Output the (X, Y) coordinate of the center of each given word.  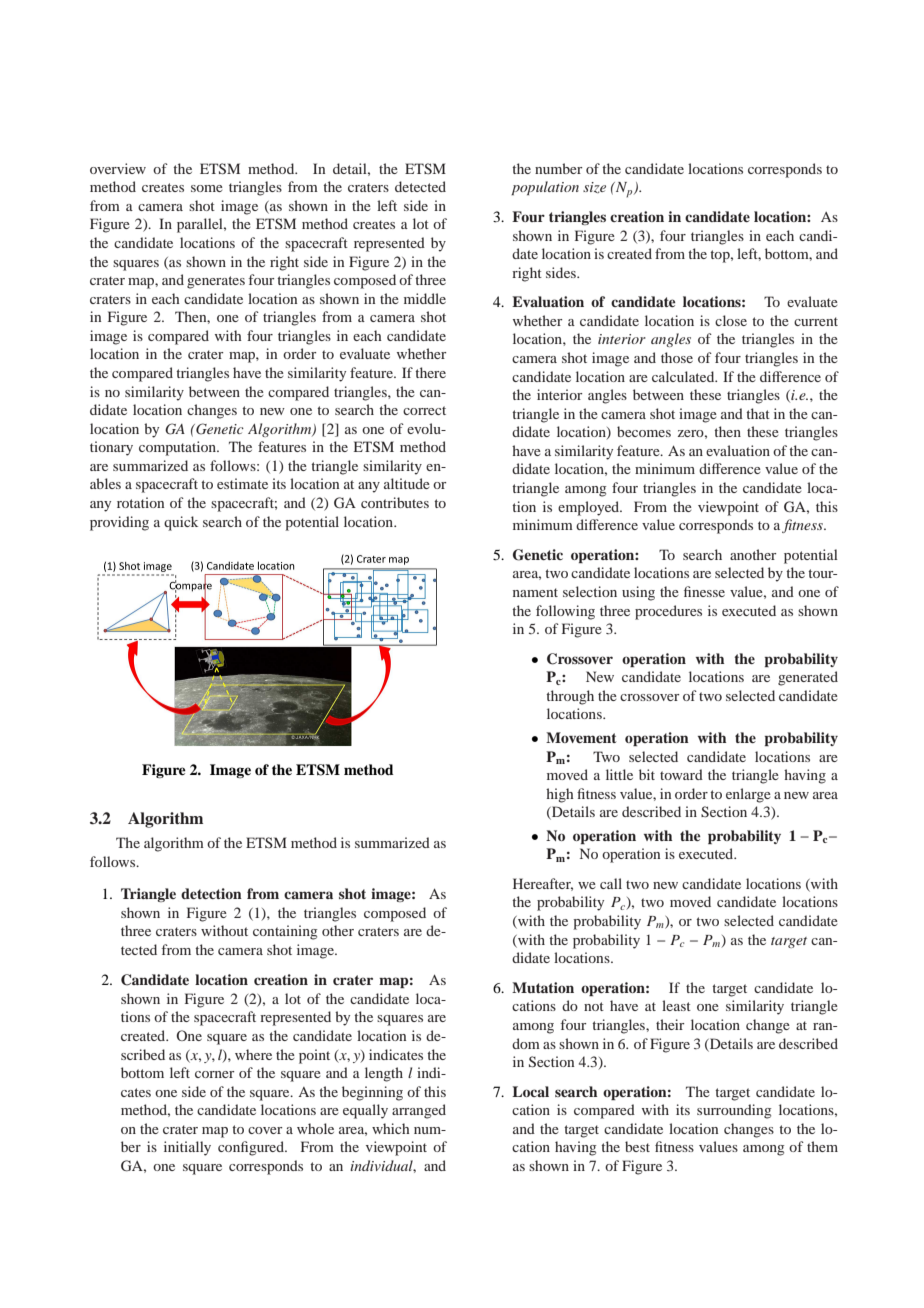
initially (187, 1148)
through (570, 697)
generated (808, 678)
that (758, 413)
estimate (242, 483)
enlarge (748, 795)
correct (424, 410)
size (594, 187)
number (559, 168)
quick (181, 523)
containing (285, 932)
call (611, 883)
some (207, 188)
